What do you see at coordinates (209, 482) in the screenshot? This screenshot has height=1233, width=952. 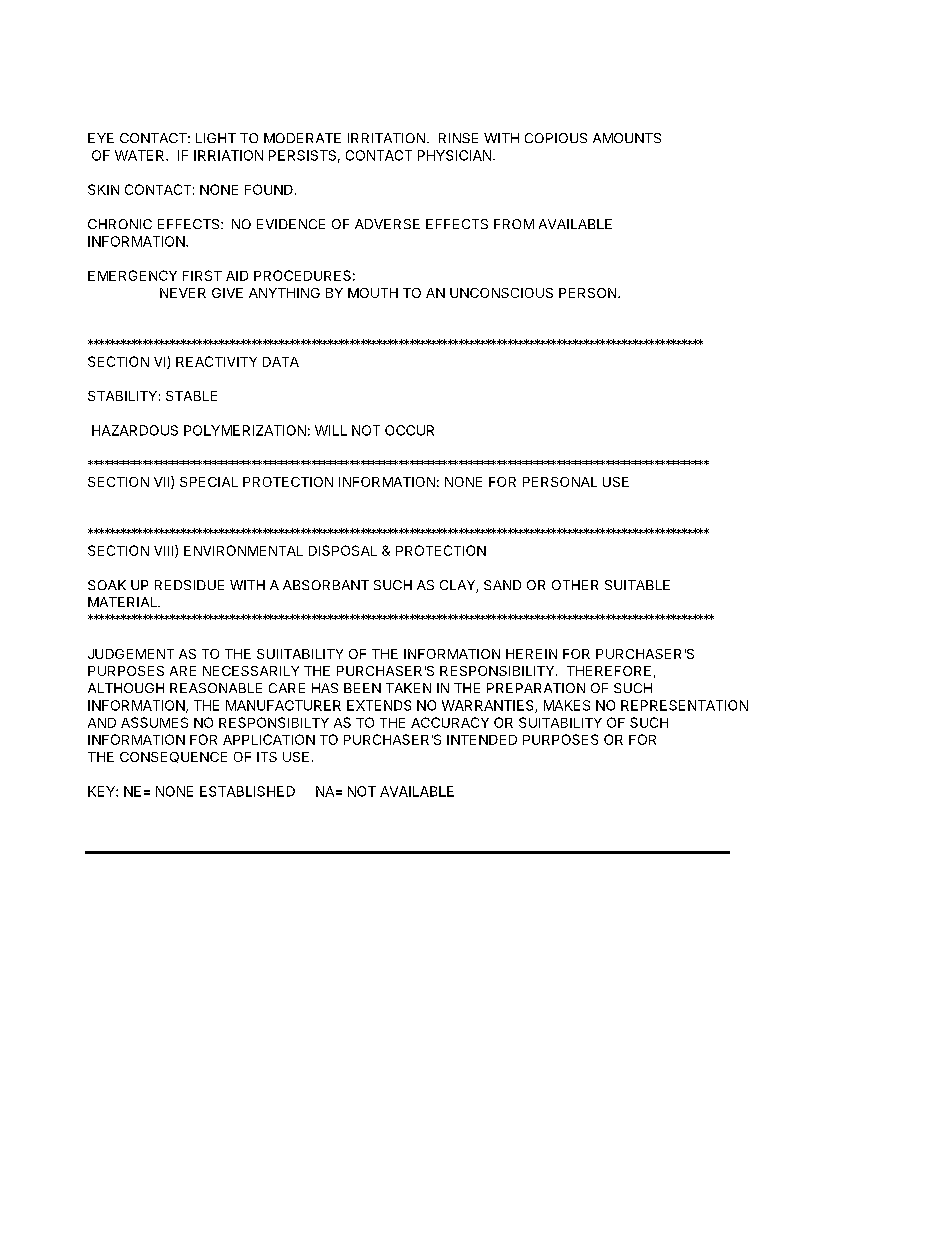 I see `SPECIAL` at bounding box center [209, 482].
